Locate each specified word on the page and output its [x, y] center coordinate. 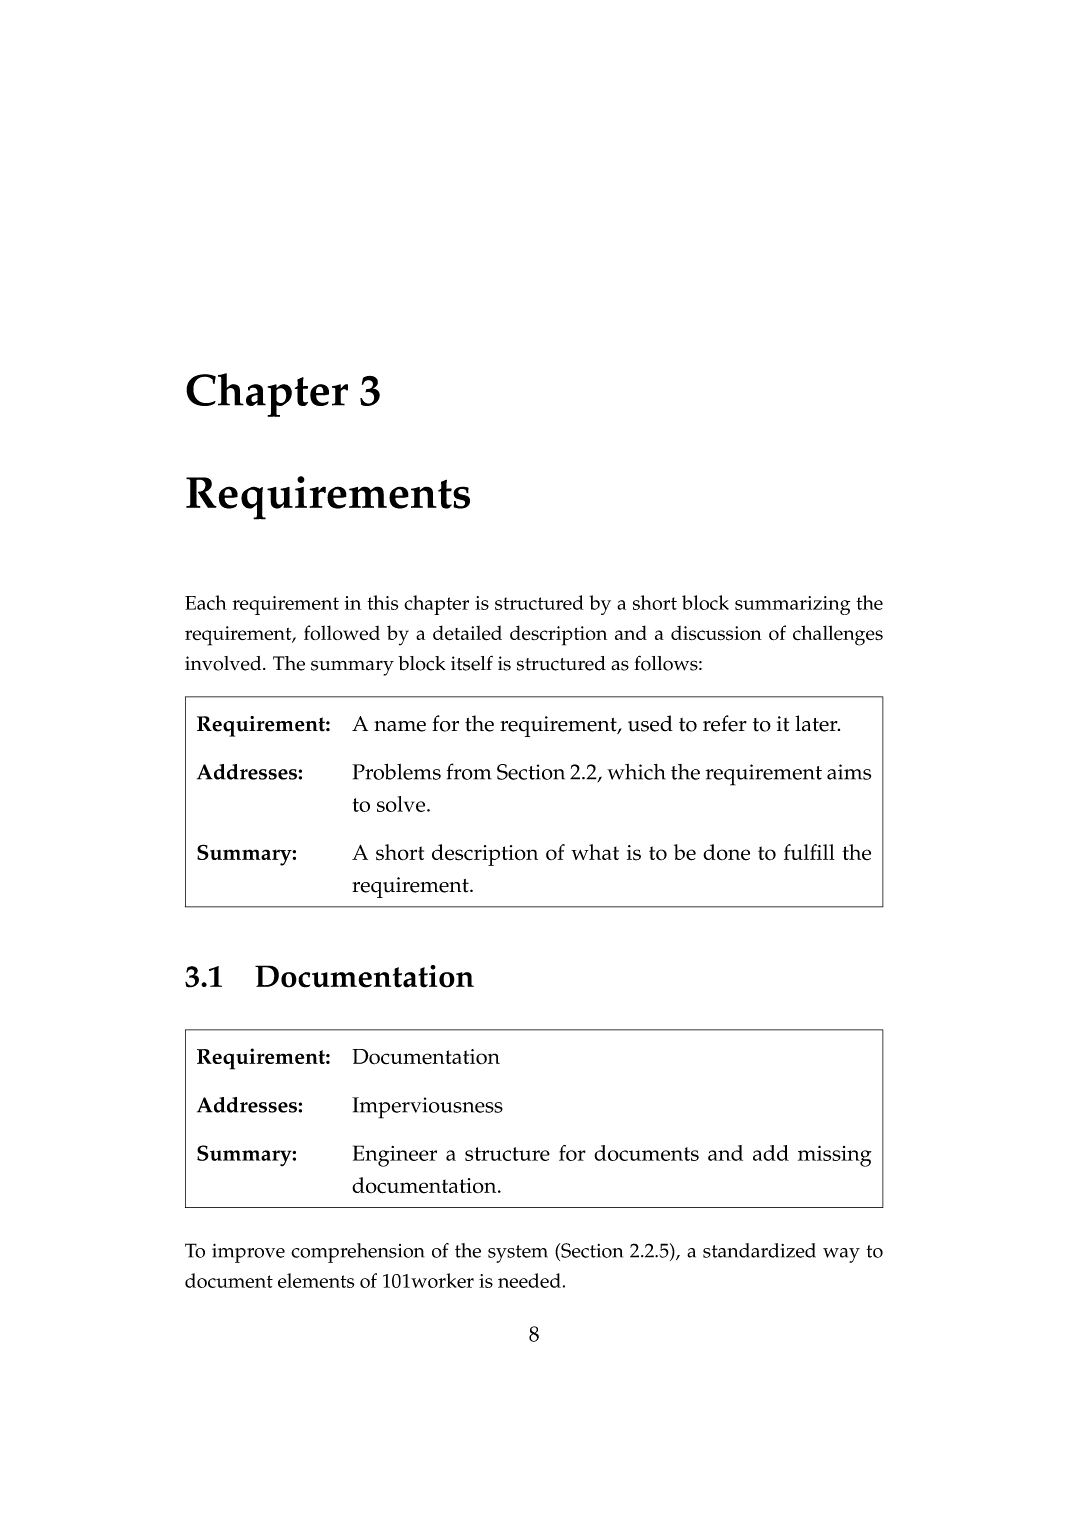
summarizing [792, 605]
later [817, 723]
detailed [467, 633]
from [469, 771]
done [726, 852]
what [595, 852]
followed [342, 632]
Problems [396, 772]
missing [835, 1156]
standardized [759, 1250]
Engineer [395, 1156]
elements [316, 1280]
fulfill [809, 852]
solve [402, 804]
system [518, 1254]
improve [248, 1253]
